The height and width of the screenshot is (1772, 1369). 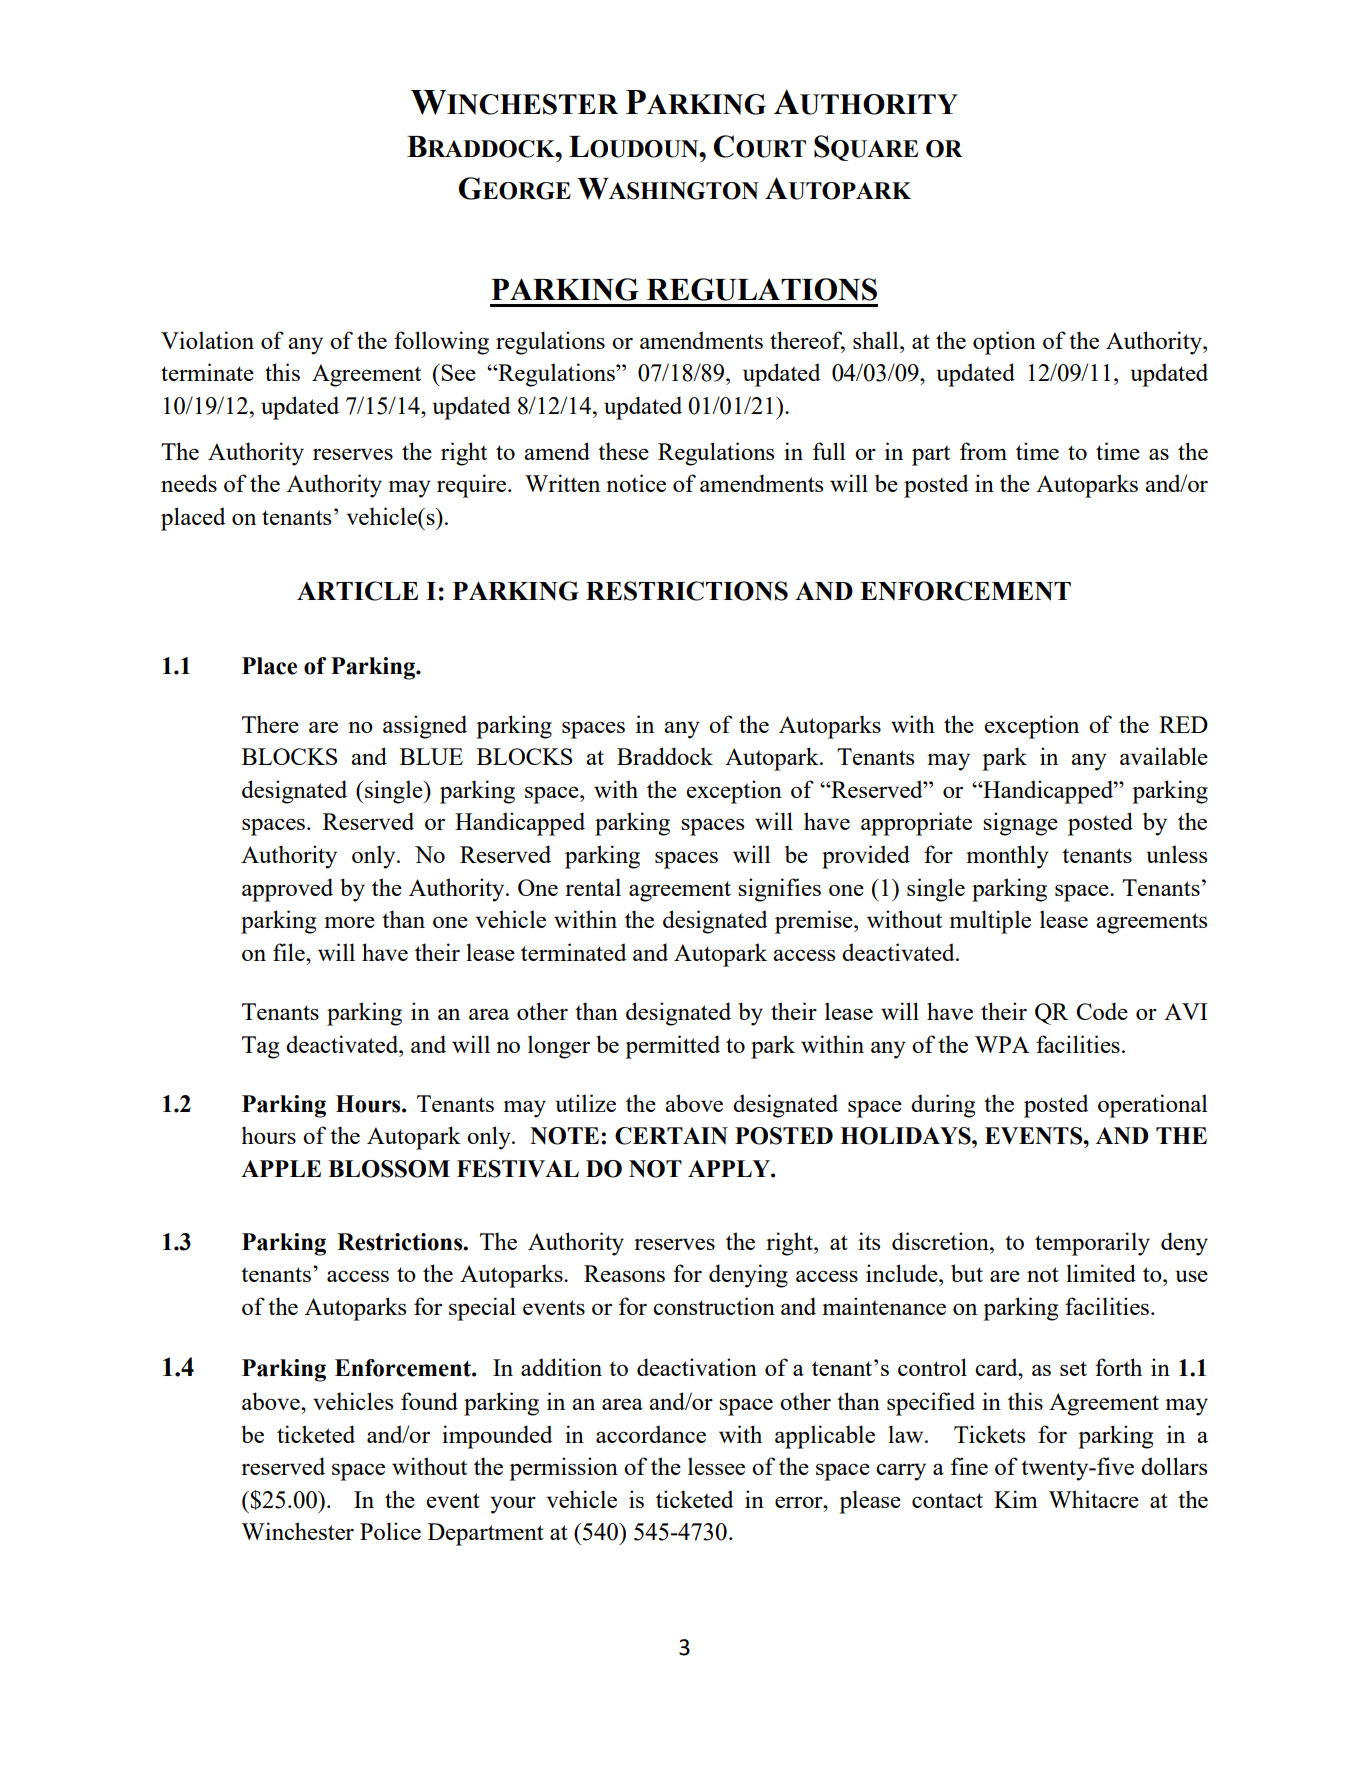 I want to click on option, so click(x=1004, y=343).
